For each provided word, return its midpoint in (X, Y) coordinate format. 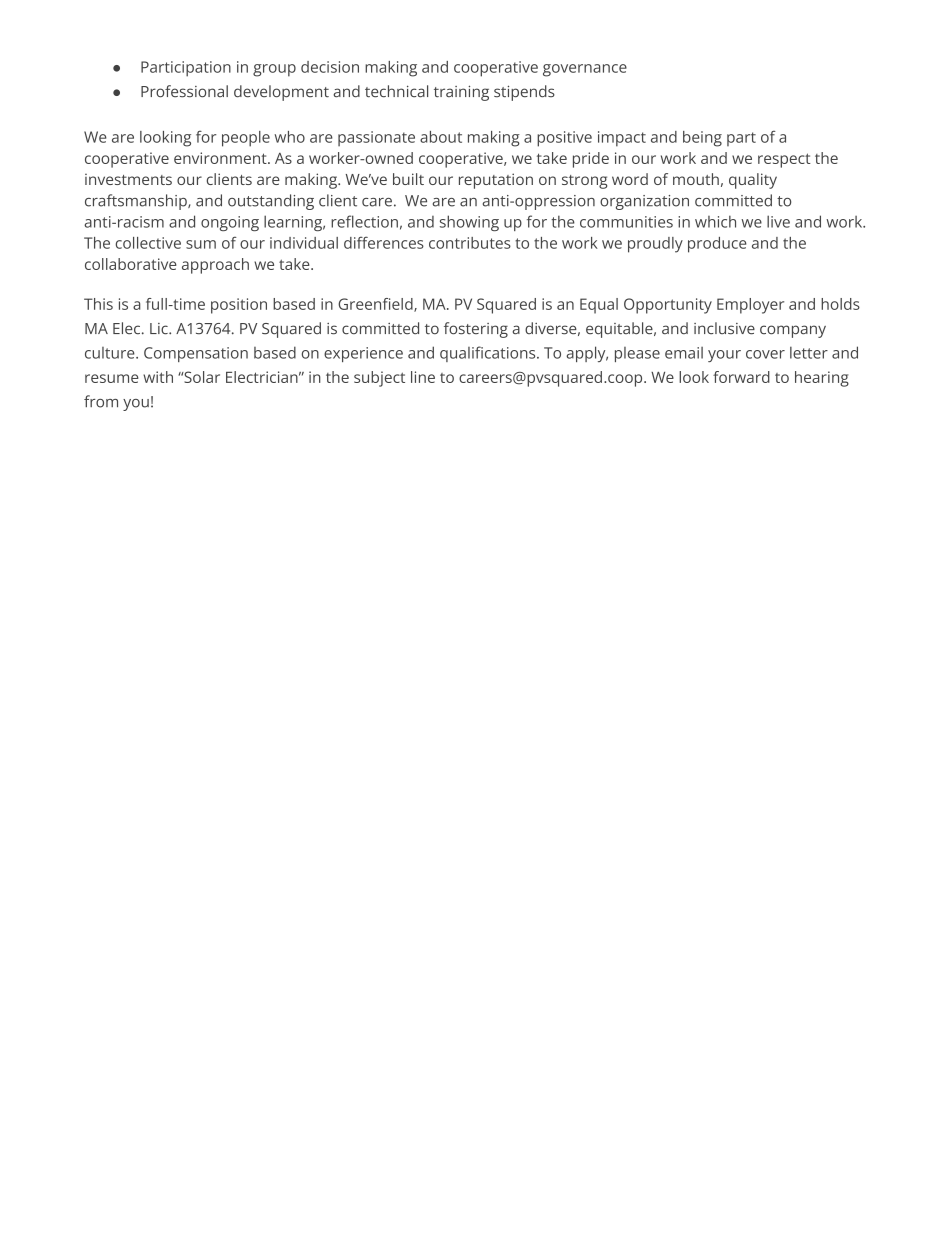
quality (753, 181)
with (158, 377)
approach (215, 266)
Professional (184, 91)
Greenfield (376, 305)
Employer (750, 306)
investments (128, 179)
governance (585, 70)
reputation (496, 181)
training (461, 93)
